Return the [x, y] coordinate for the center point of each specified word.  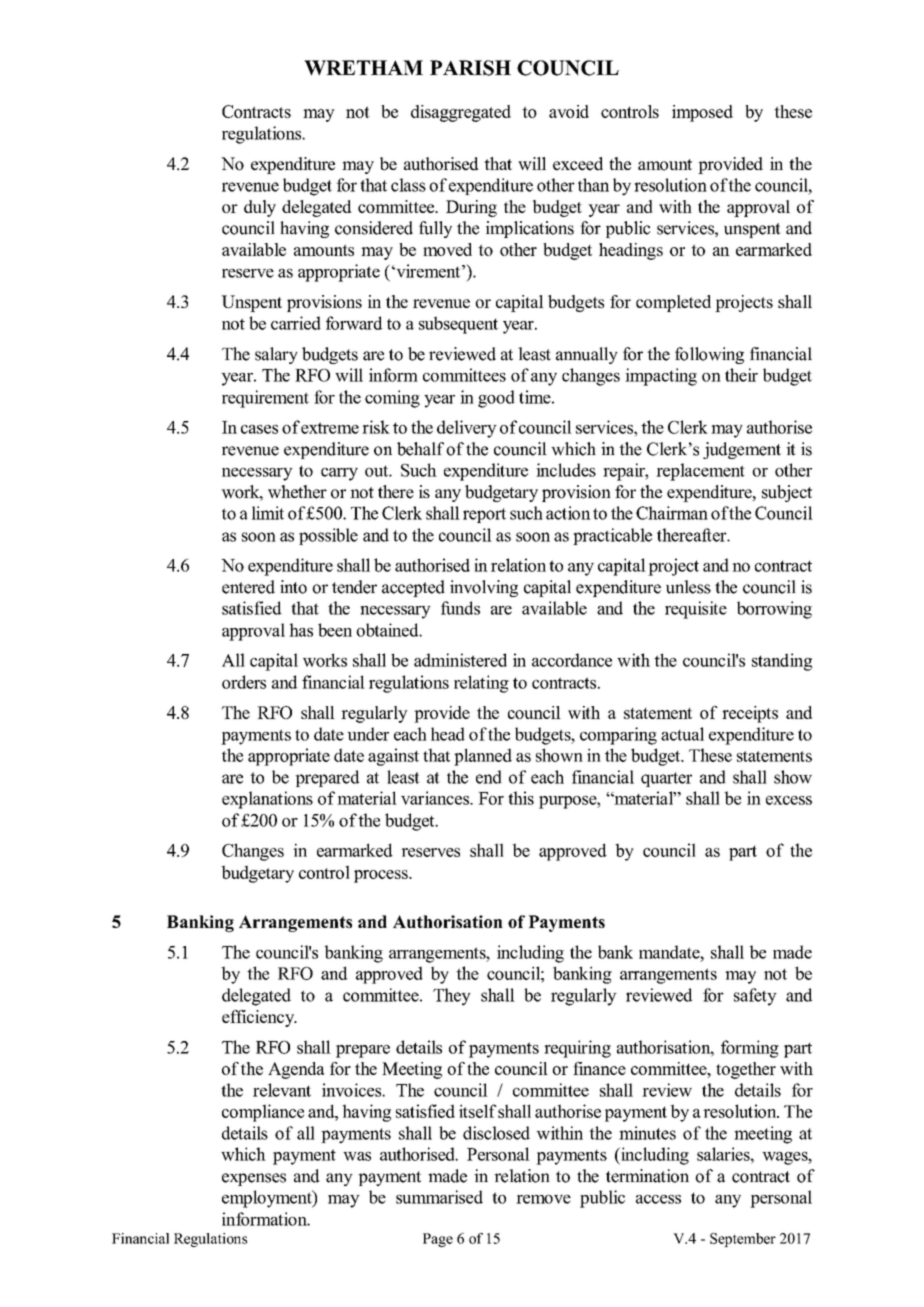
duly [260, 208]
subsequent [458, 325]
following [709, 355]
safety [755, 997]
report [484, 515]
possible [328, 536]
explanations [267, 800]
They [452, 997]
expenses [254, 1179]
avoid [569, 111]
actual [682, 734]
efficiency [259, 1018]
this [521, 798]
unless [688, 587]
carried [296, 323]
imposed [702, 113]
